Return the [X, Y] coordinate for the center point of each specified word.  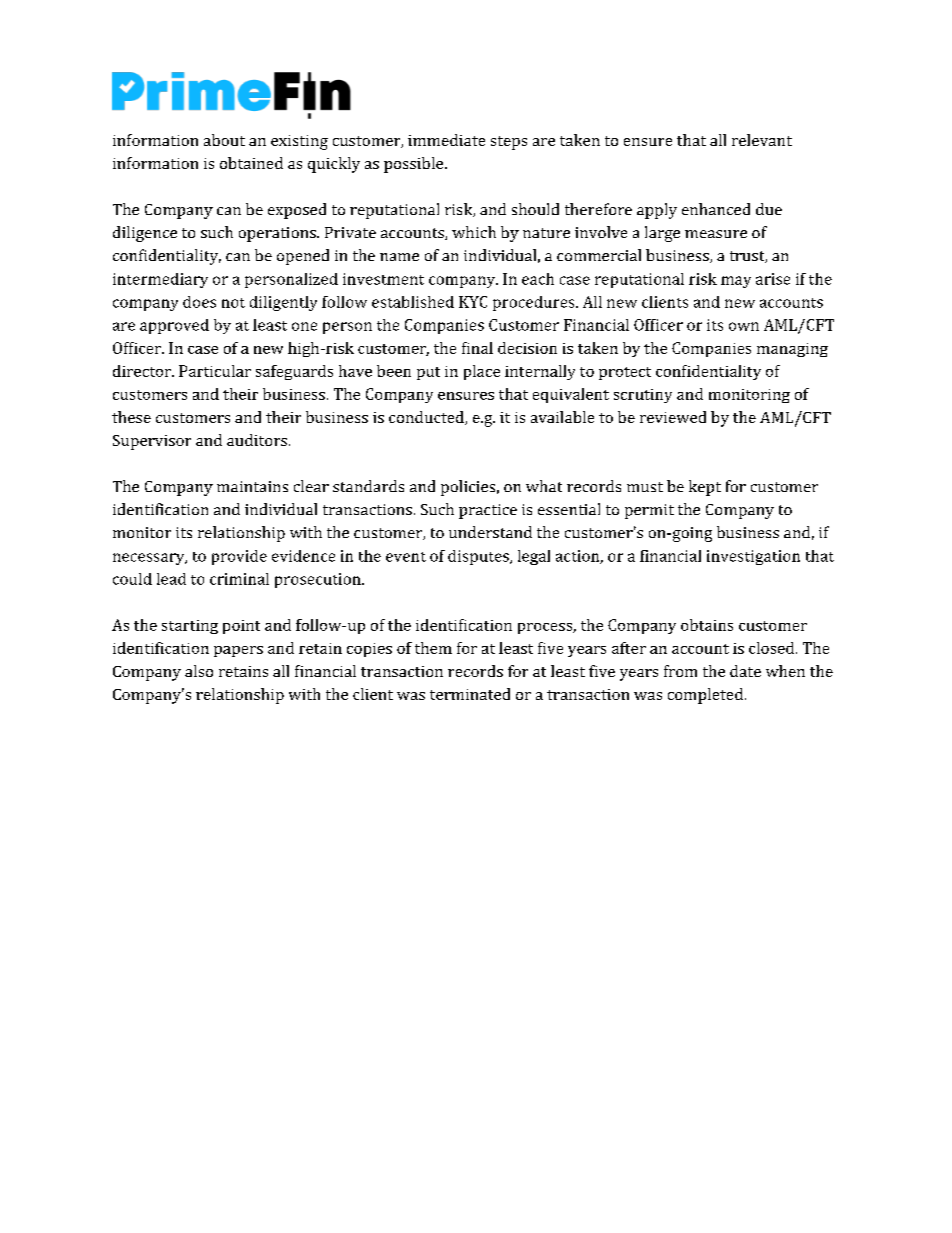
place [482, 372]
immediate [446, 140]
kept [705, 488]
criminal [239, 579]
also [199, 671]
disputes [479, 557]
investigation [753, 557]
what [544, 486]
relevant [762, 140]
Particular [215, 371]
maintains [252, 486]
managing [792, 350]
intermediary [160, 280]
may [736, 282]
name [399, 257]
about [224, 140]
